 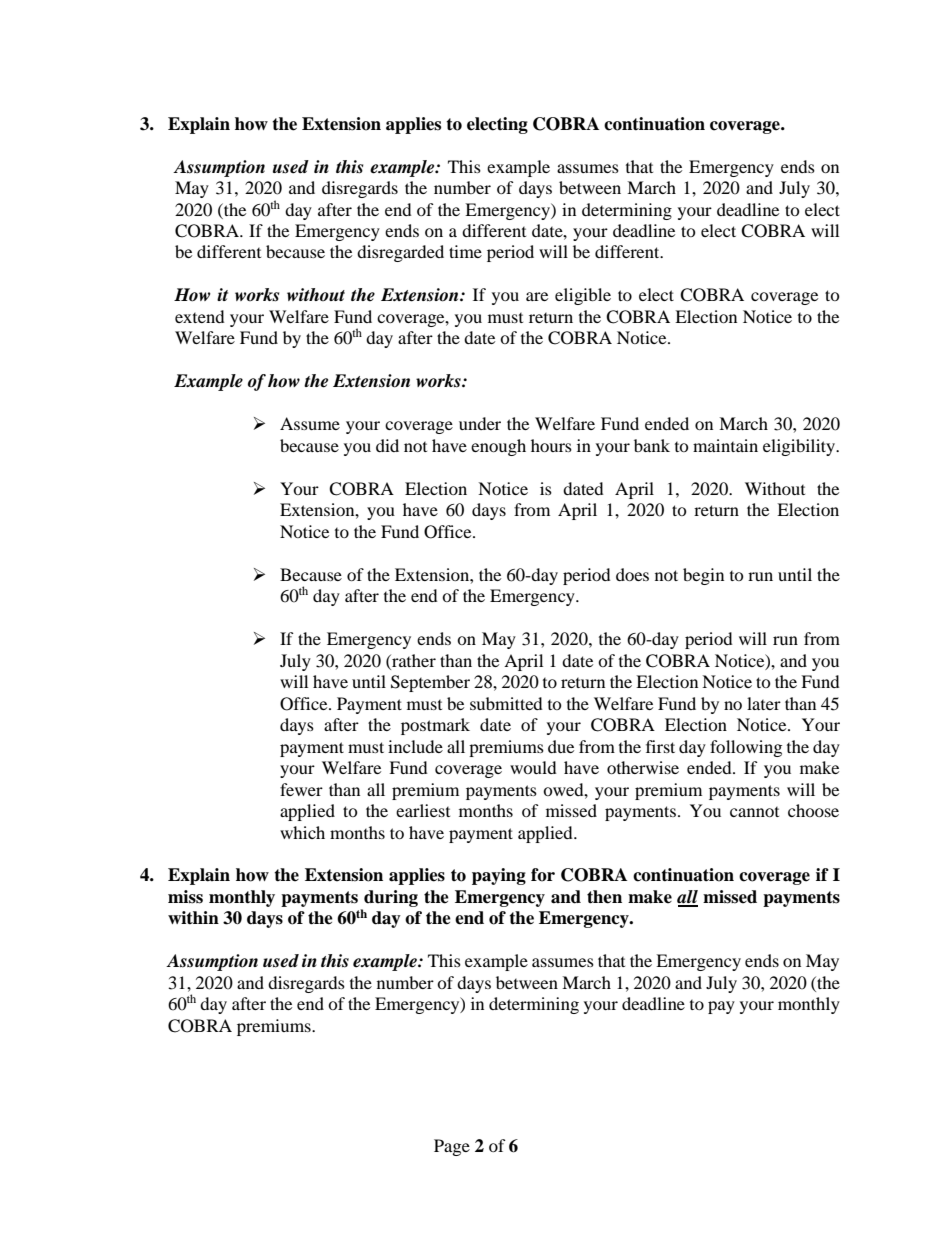 I want to click on Page, so click(x=452, y=1147).
